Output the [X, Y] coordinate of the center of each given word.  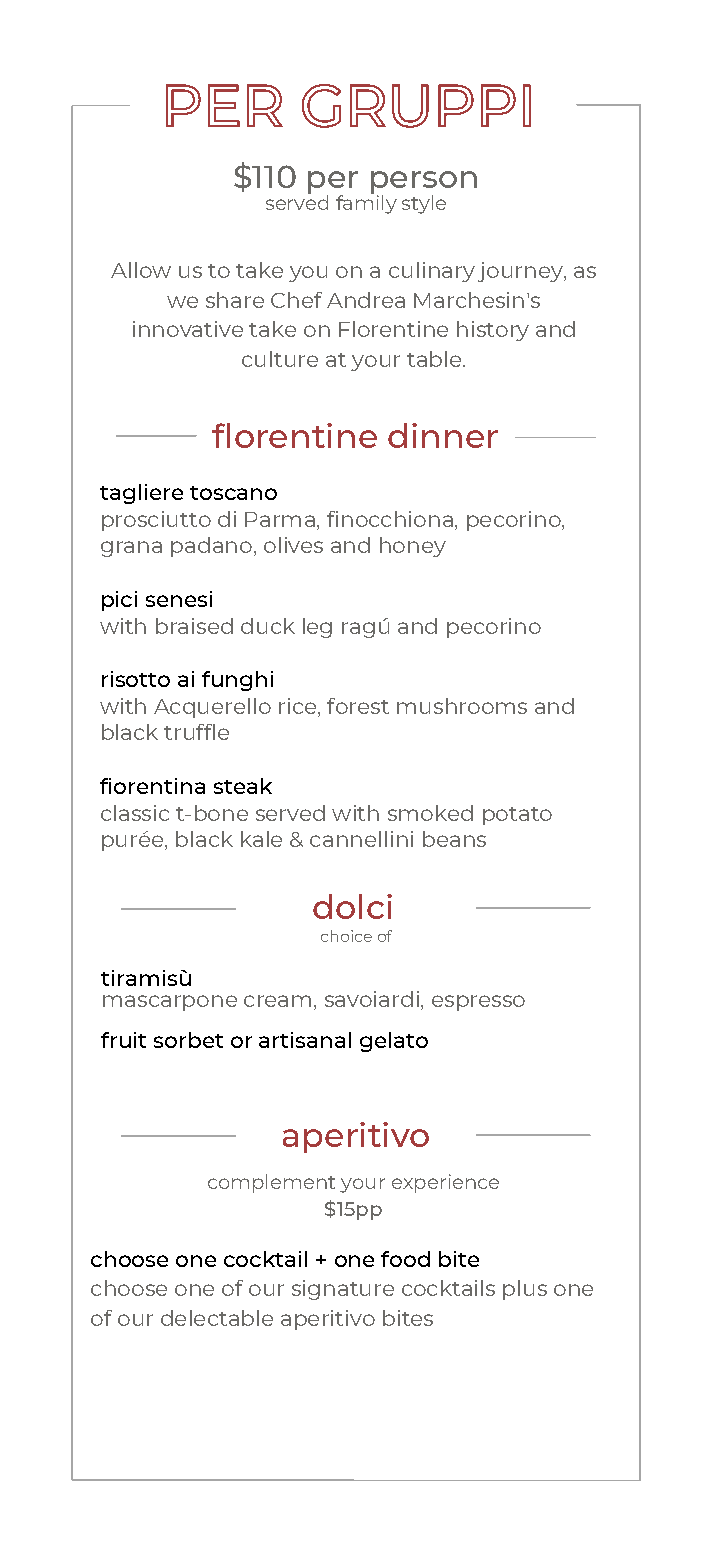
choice [346, 936]
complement [271, 1183]
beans [454, 839]
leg [317, 628]
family [366, 203]
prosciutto [156, 521]
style [424, 204]
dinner [443, 435]
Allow [141, 270]
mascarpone [170, 1003]
